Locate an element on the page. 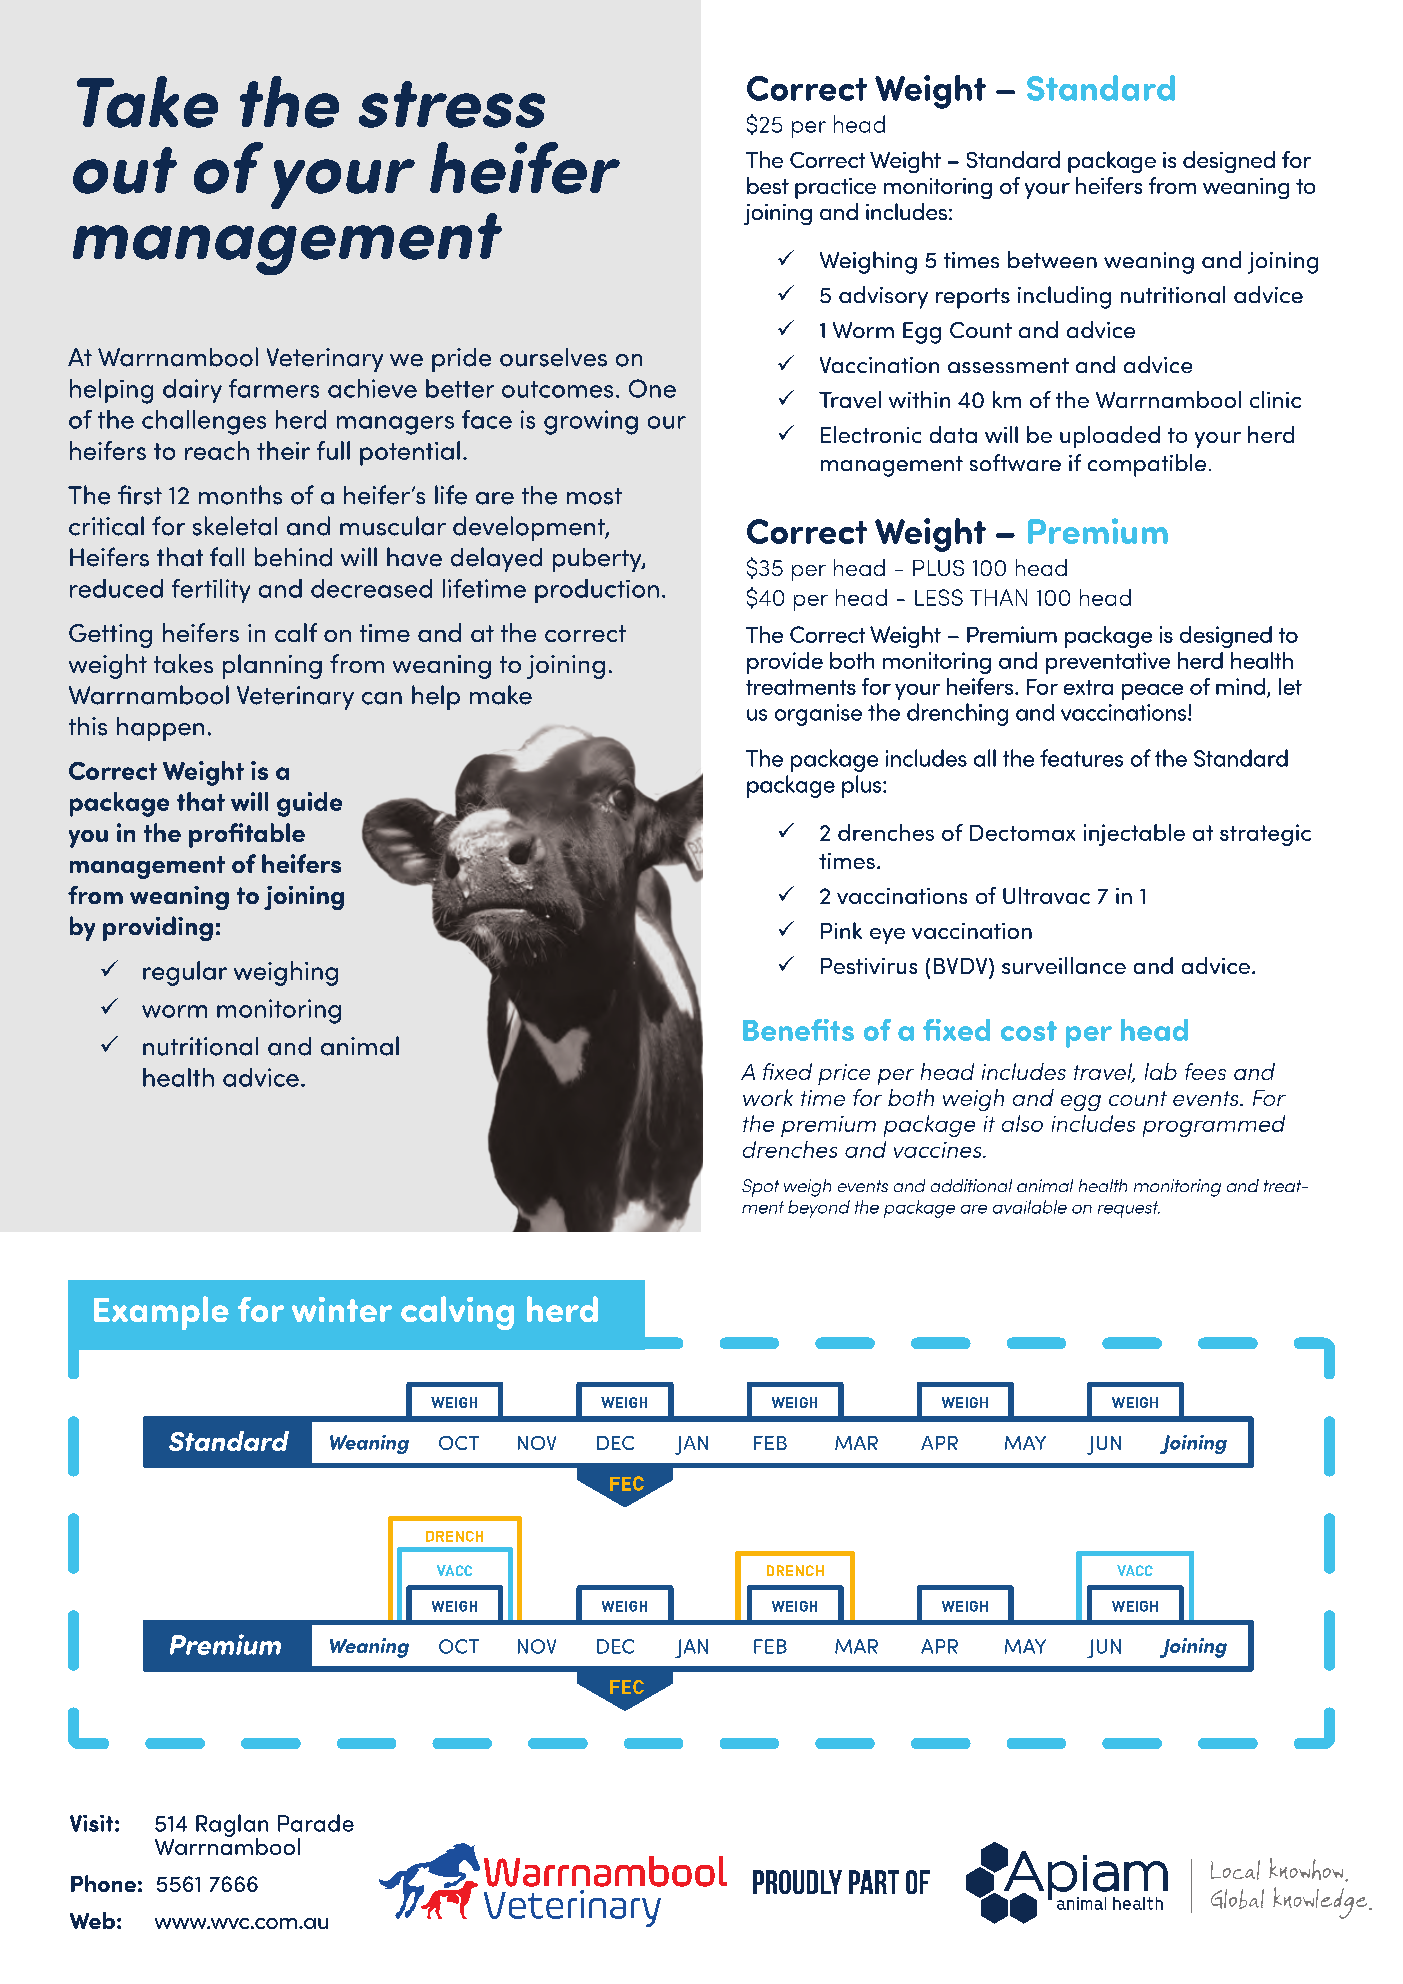 The image size is (1403, 1984). surveillance is located at coordinates (1064, 965).
